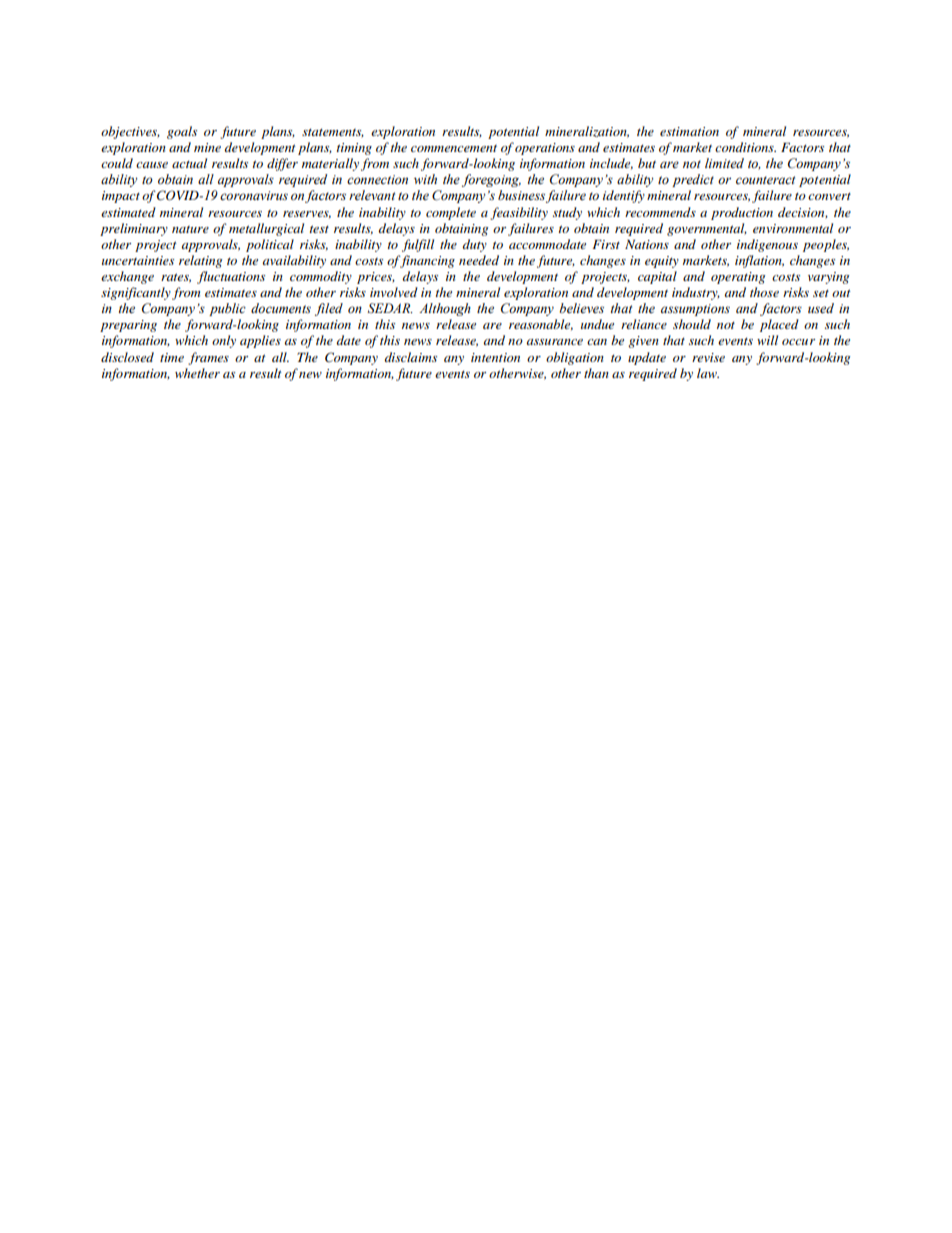  I want to click on involved, so click(394, 292).
